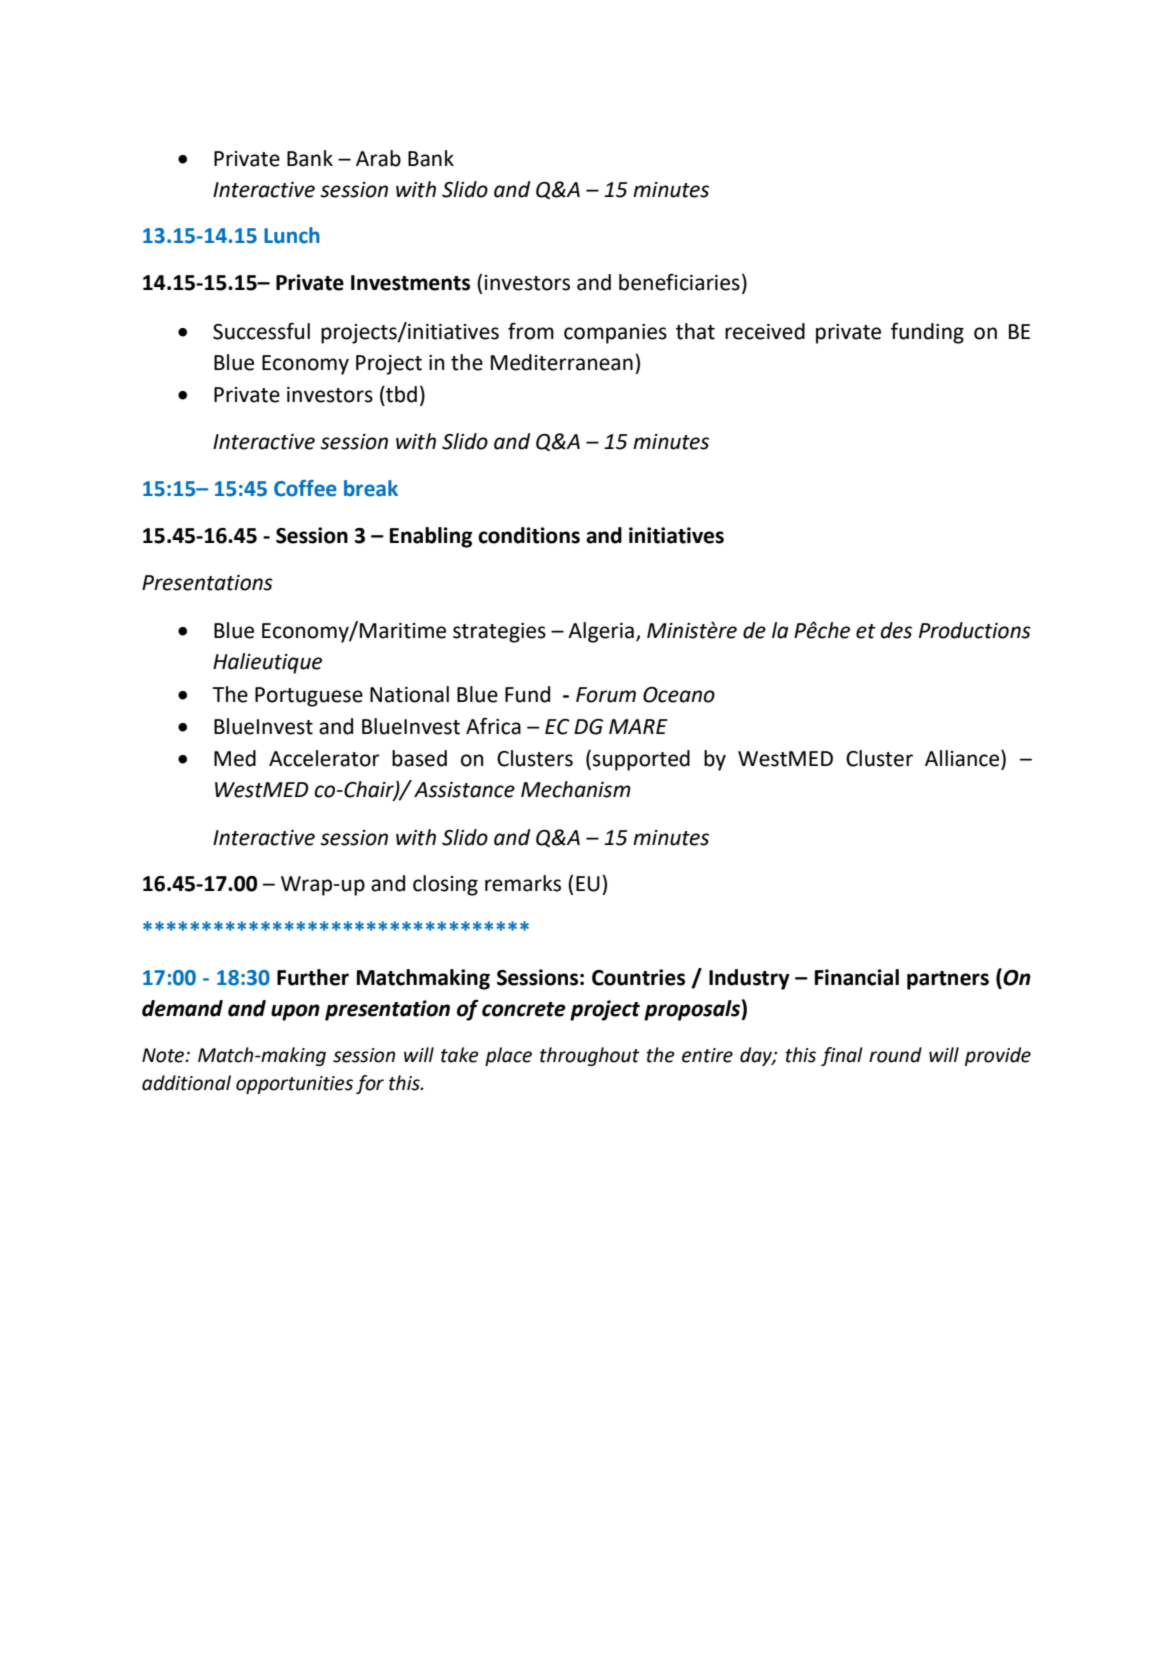 The width and height of the image is (1173, 1659). Describe the element at coordinates (294, 1085) in the image. I see `opportunities` at that location.
